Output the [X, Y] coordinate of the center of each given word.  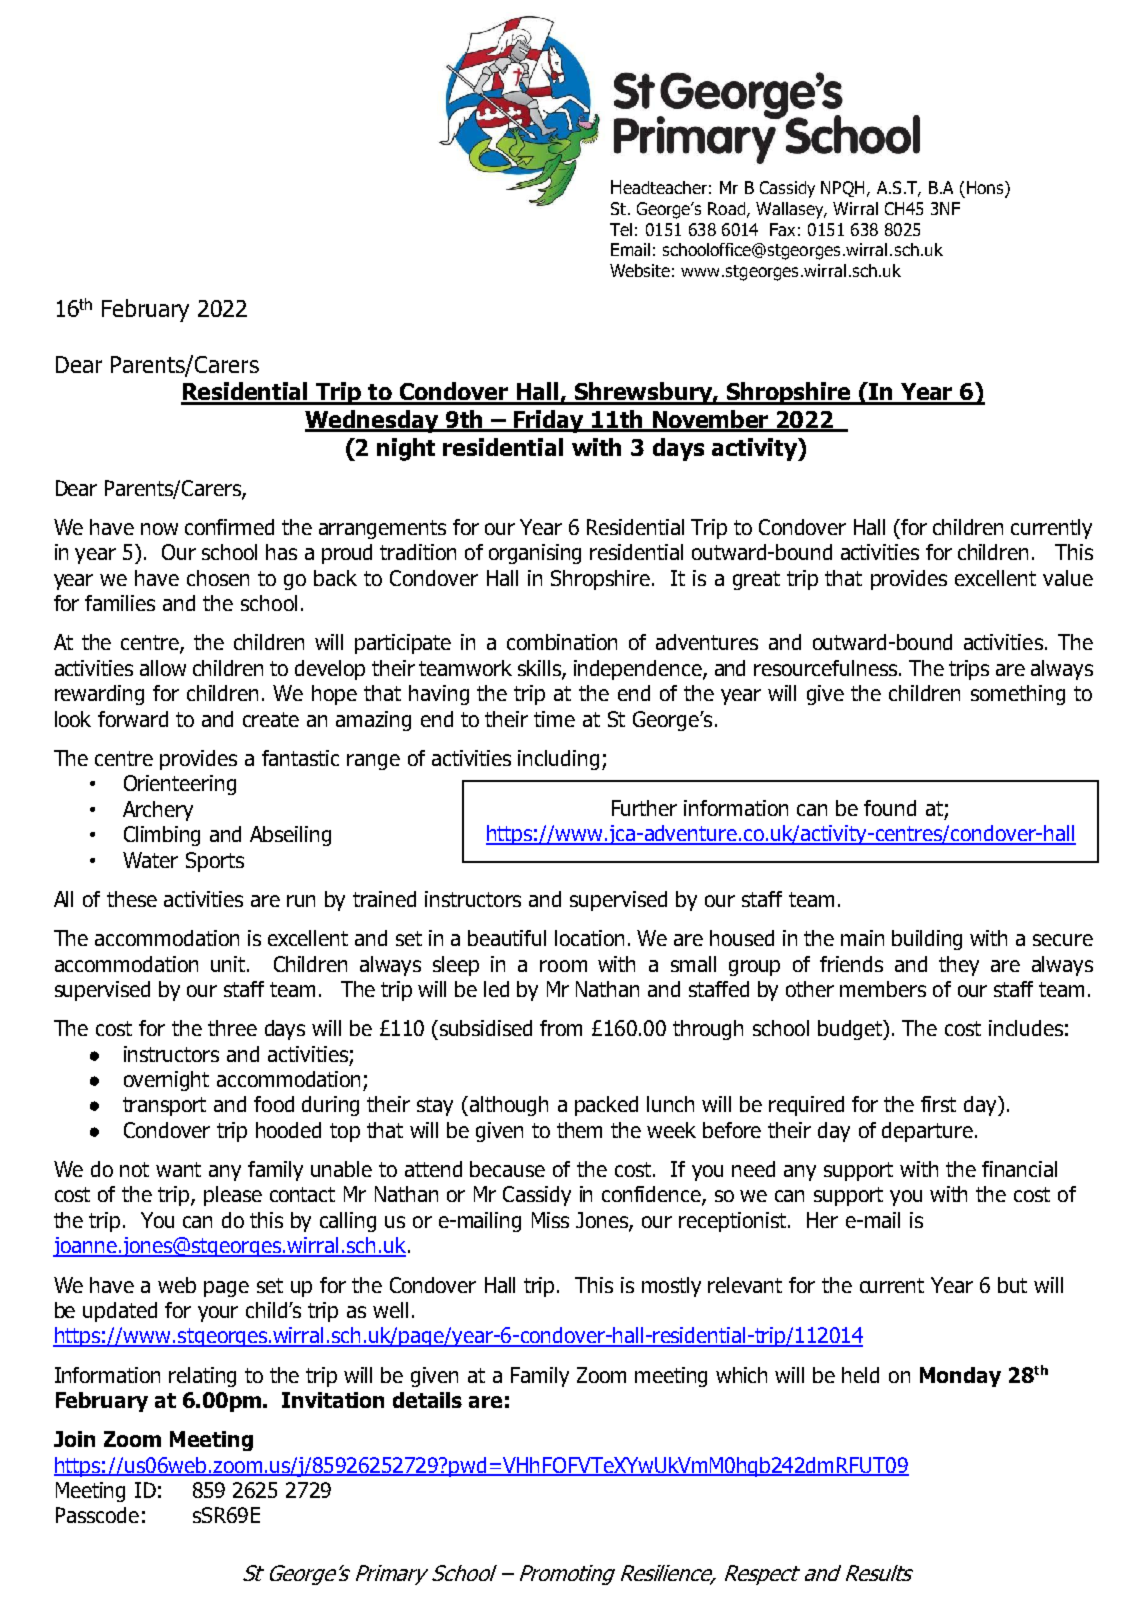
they [959, 966]
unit [229, 964]
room [563, 966]
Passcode [97, 1515]
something [1018, 695]
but [1012, 1285]
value [1068, 578]
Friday [548, 421]
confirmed [229, 527]
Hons [986, 187]
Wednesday [373, 421]
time [554, 719]
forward [133, 719]
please [233, 1196]
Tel [621, 229]
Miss [550, 1220]
